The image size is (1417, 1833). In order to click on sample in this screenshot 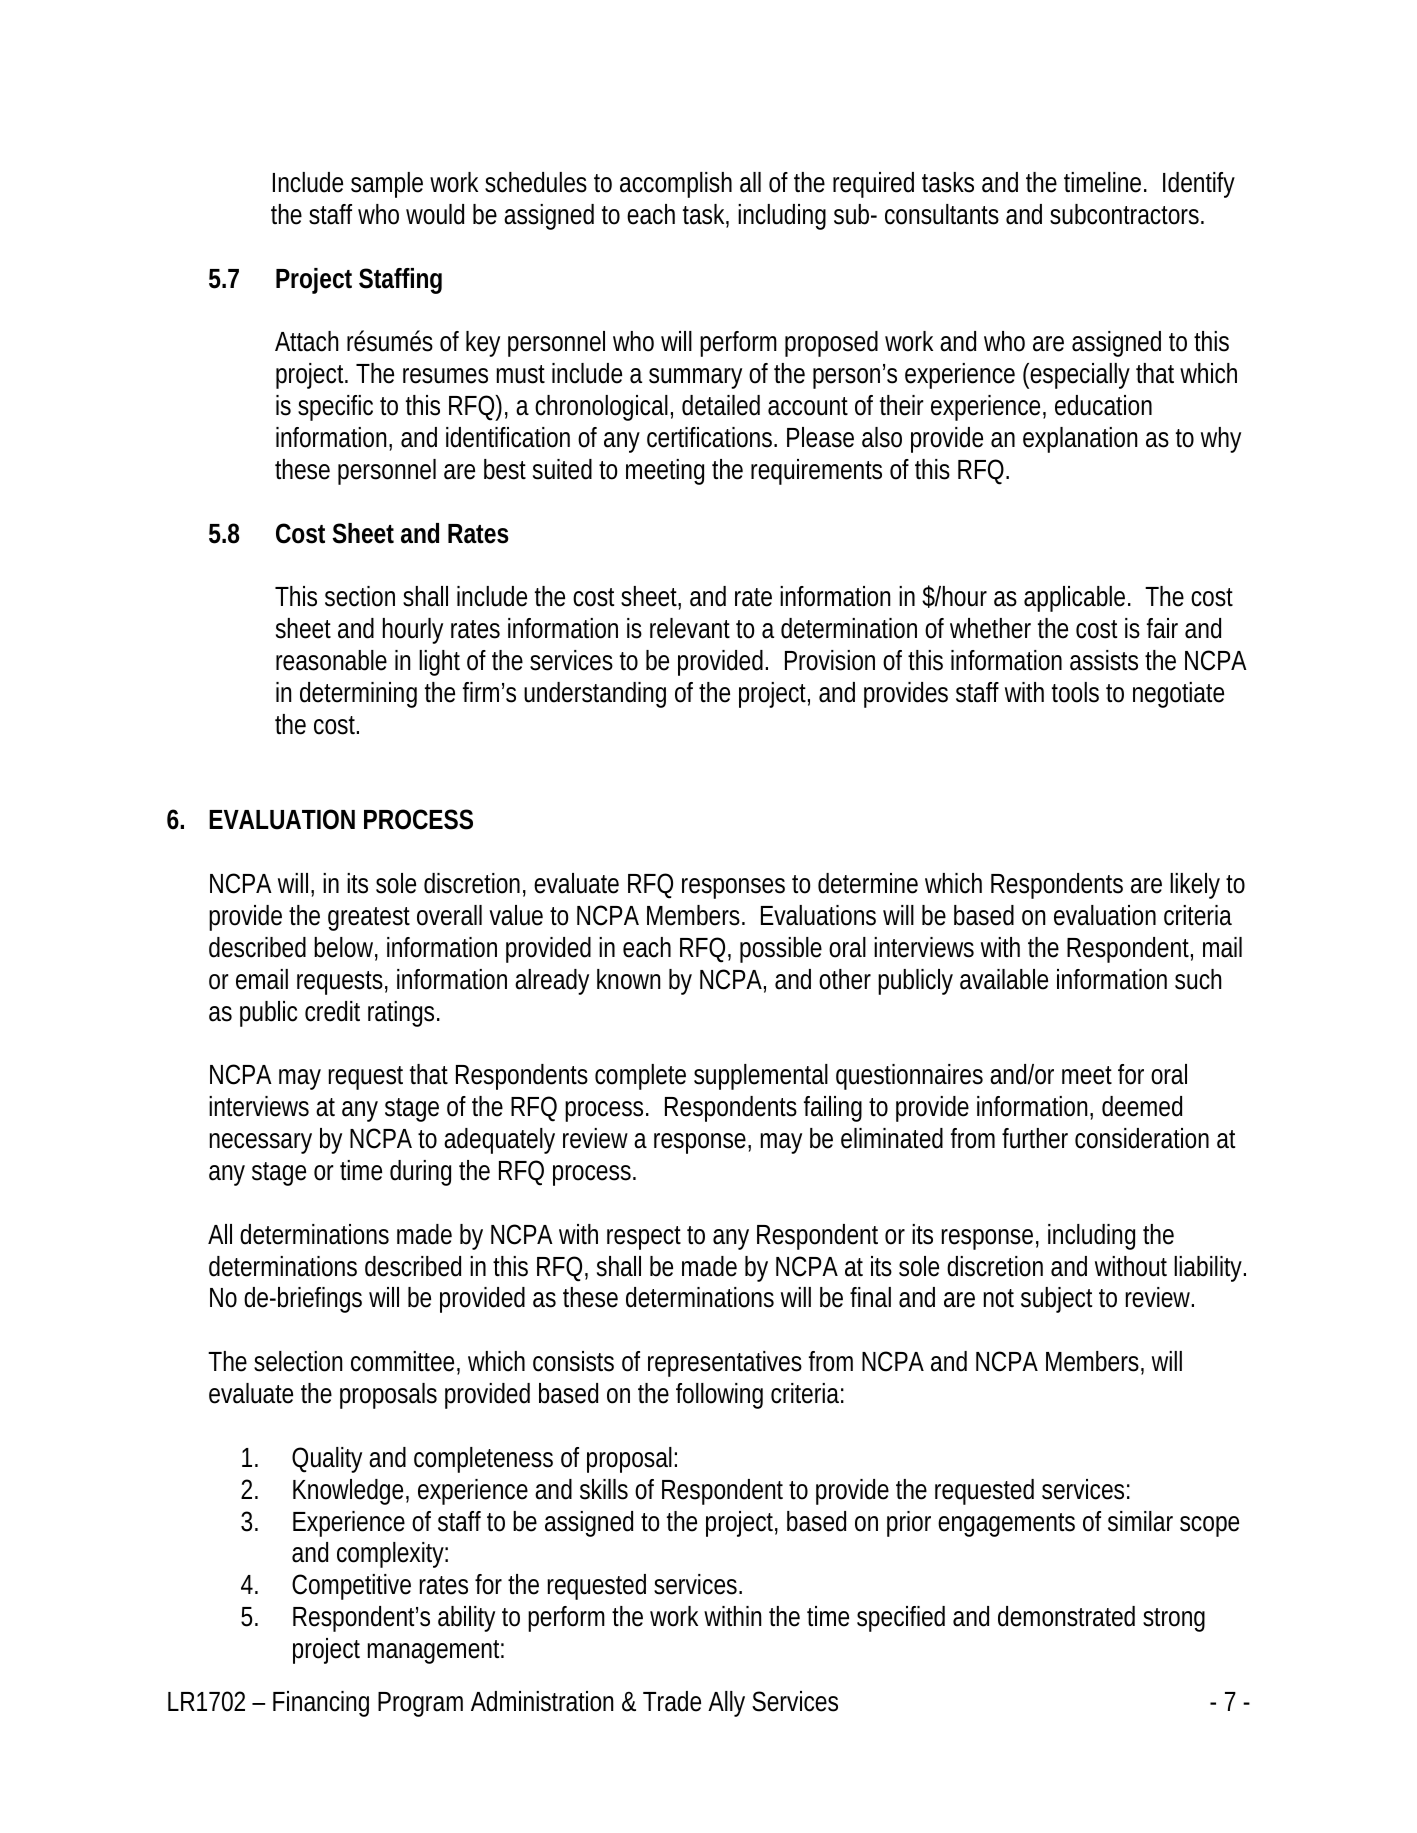, I will do `click(387, 185)`.
